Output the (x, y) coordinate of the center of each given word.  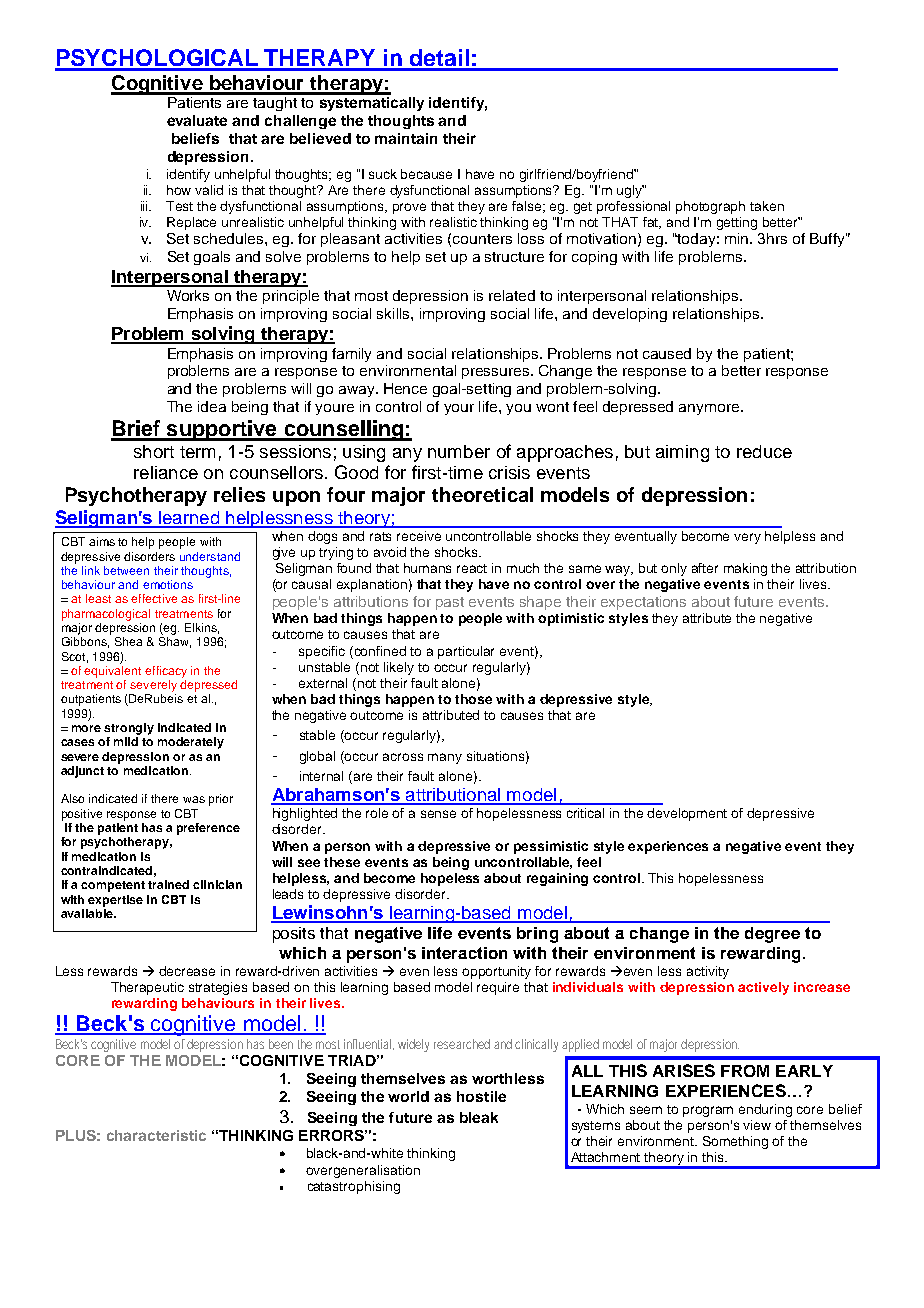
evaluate (197, 120)
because (426, 174)
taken (767, 206)
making (745, 569)
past (450, 603)
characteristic (156, 1135)
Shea (128, 641)
